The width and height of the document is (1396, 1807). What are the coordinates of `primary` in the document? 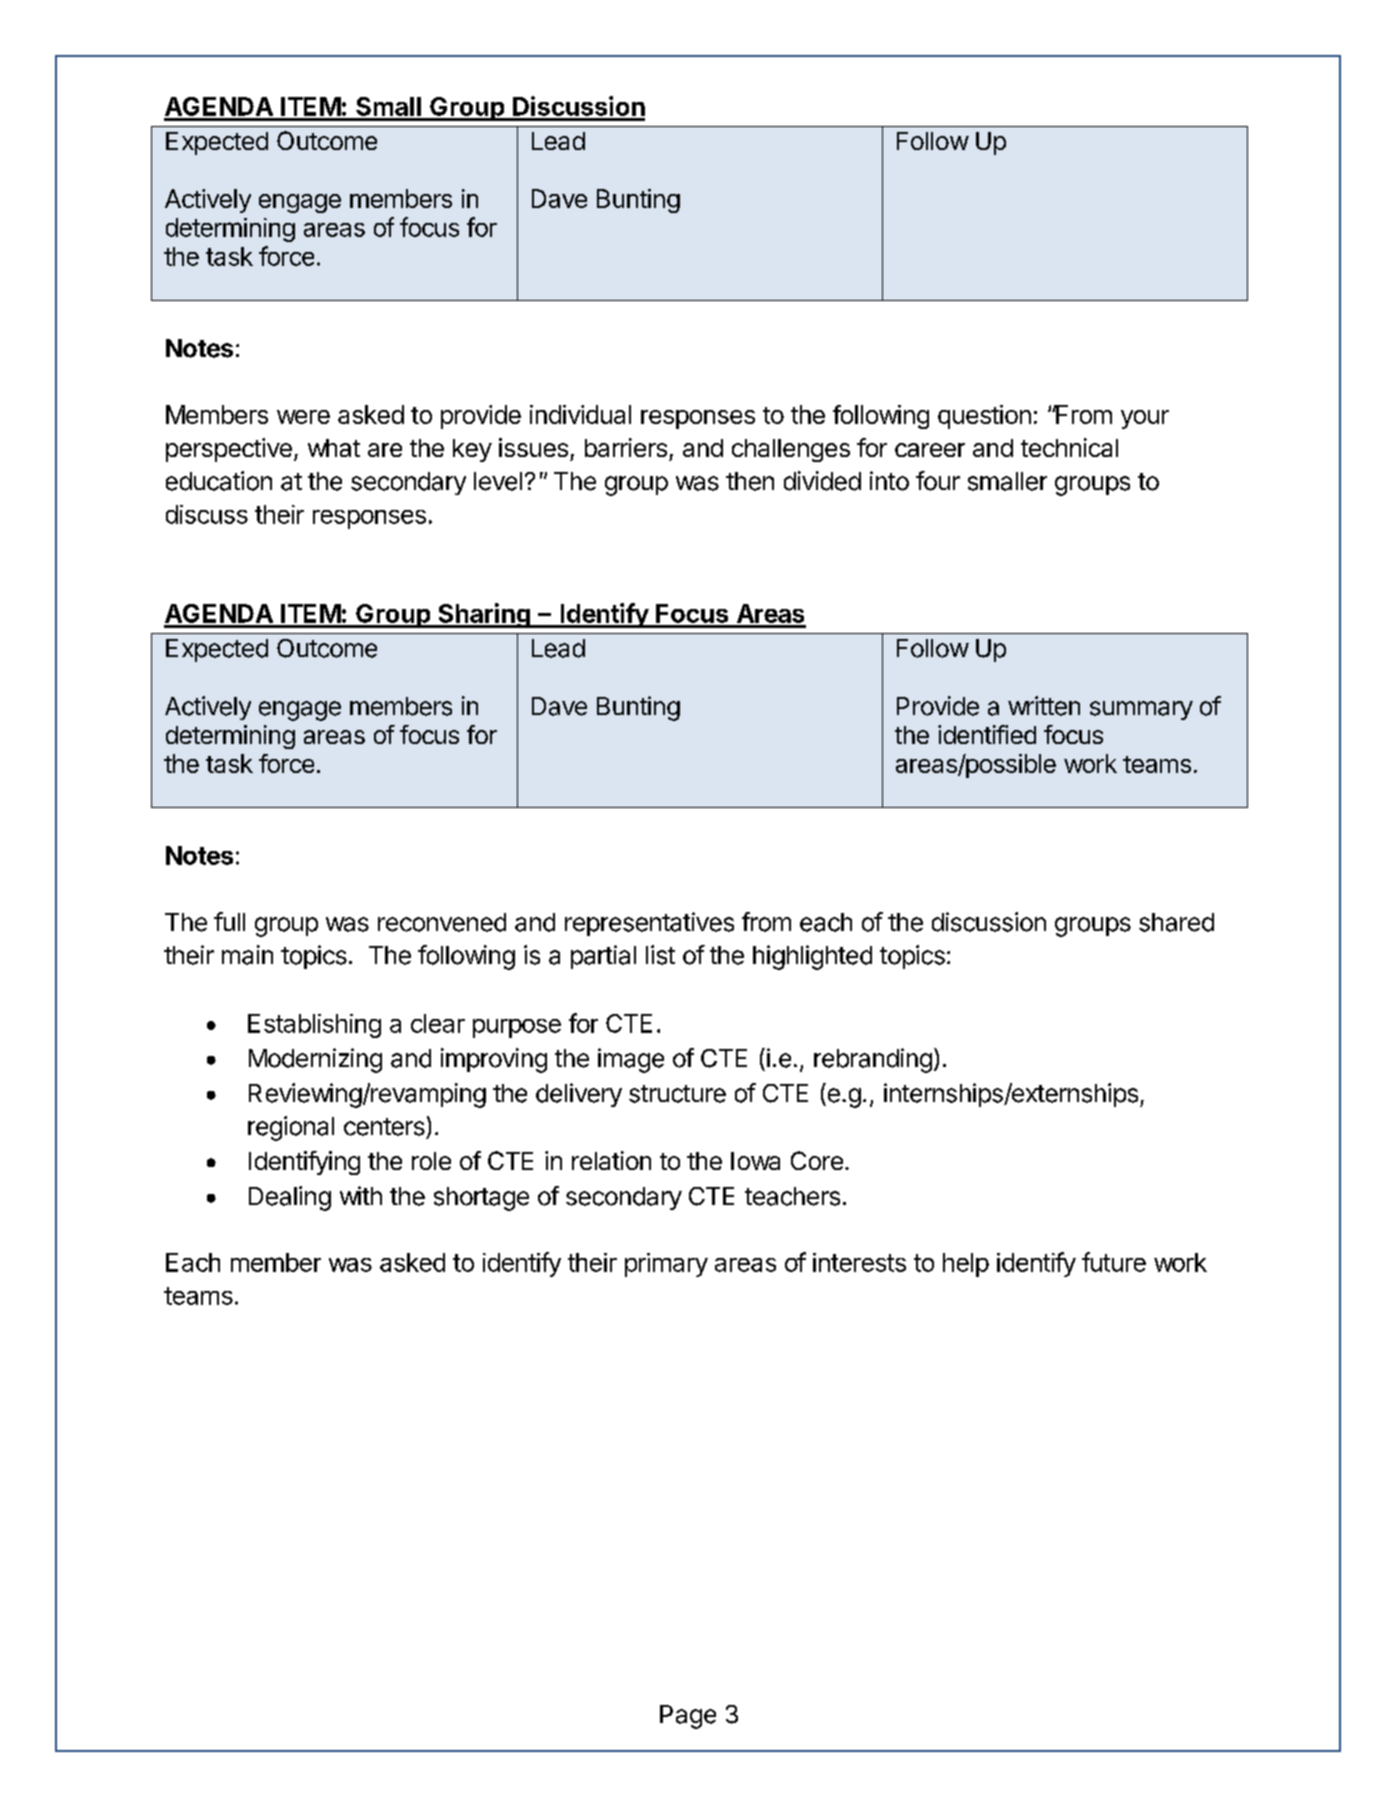 It's located at (666, 1265).
